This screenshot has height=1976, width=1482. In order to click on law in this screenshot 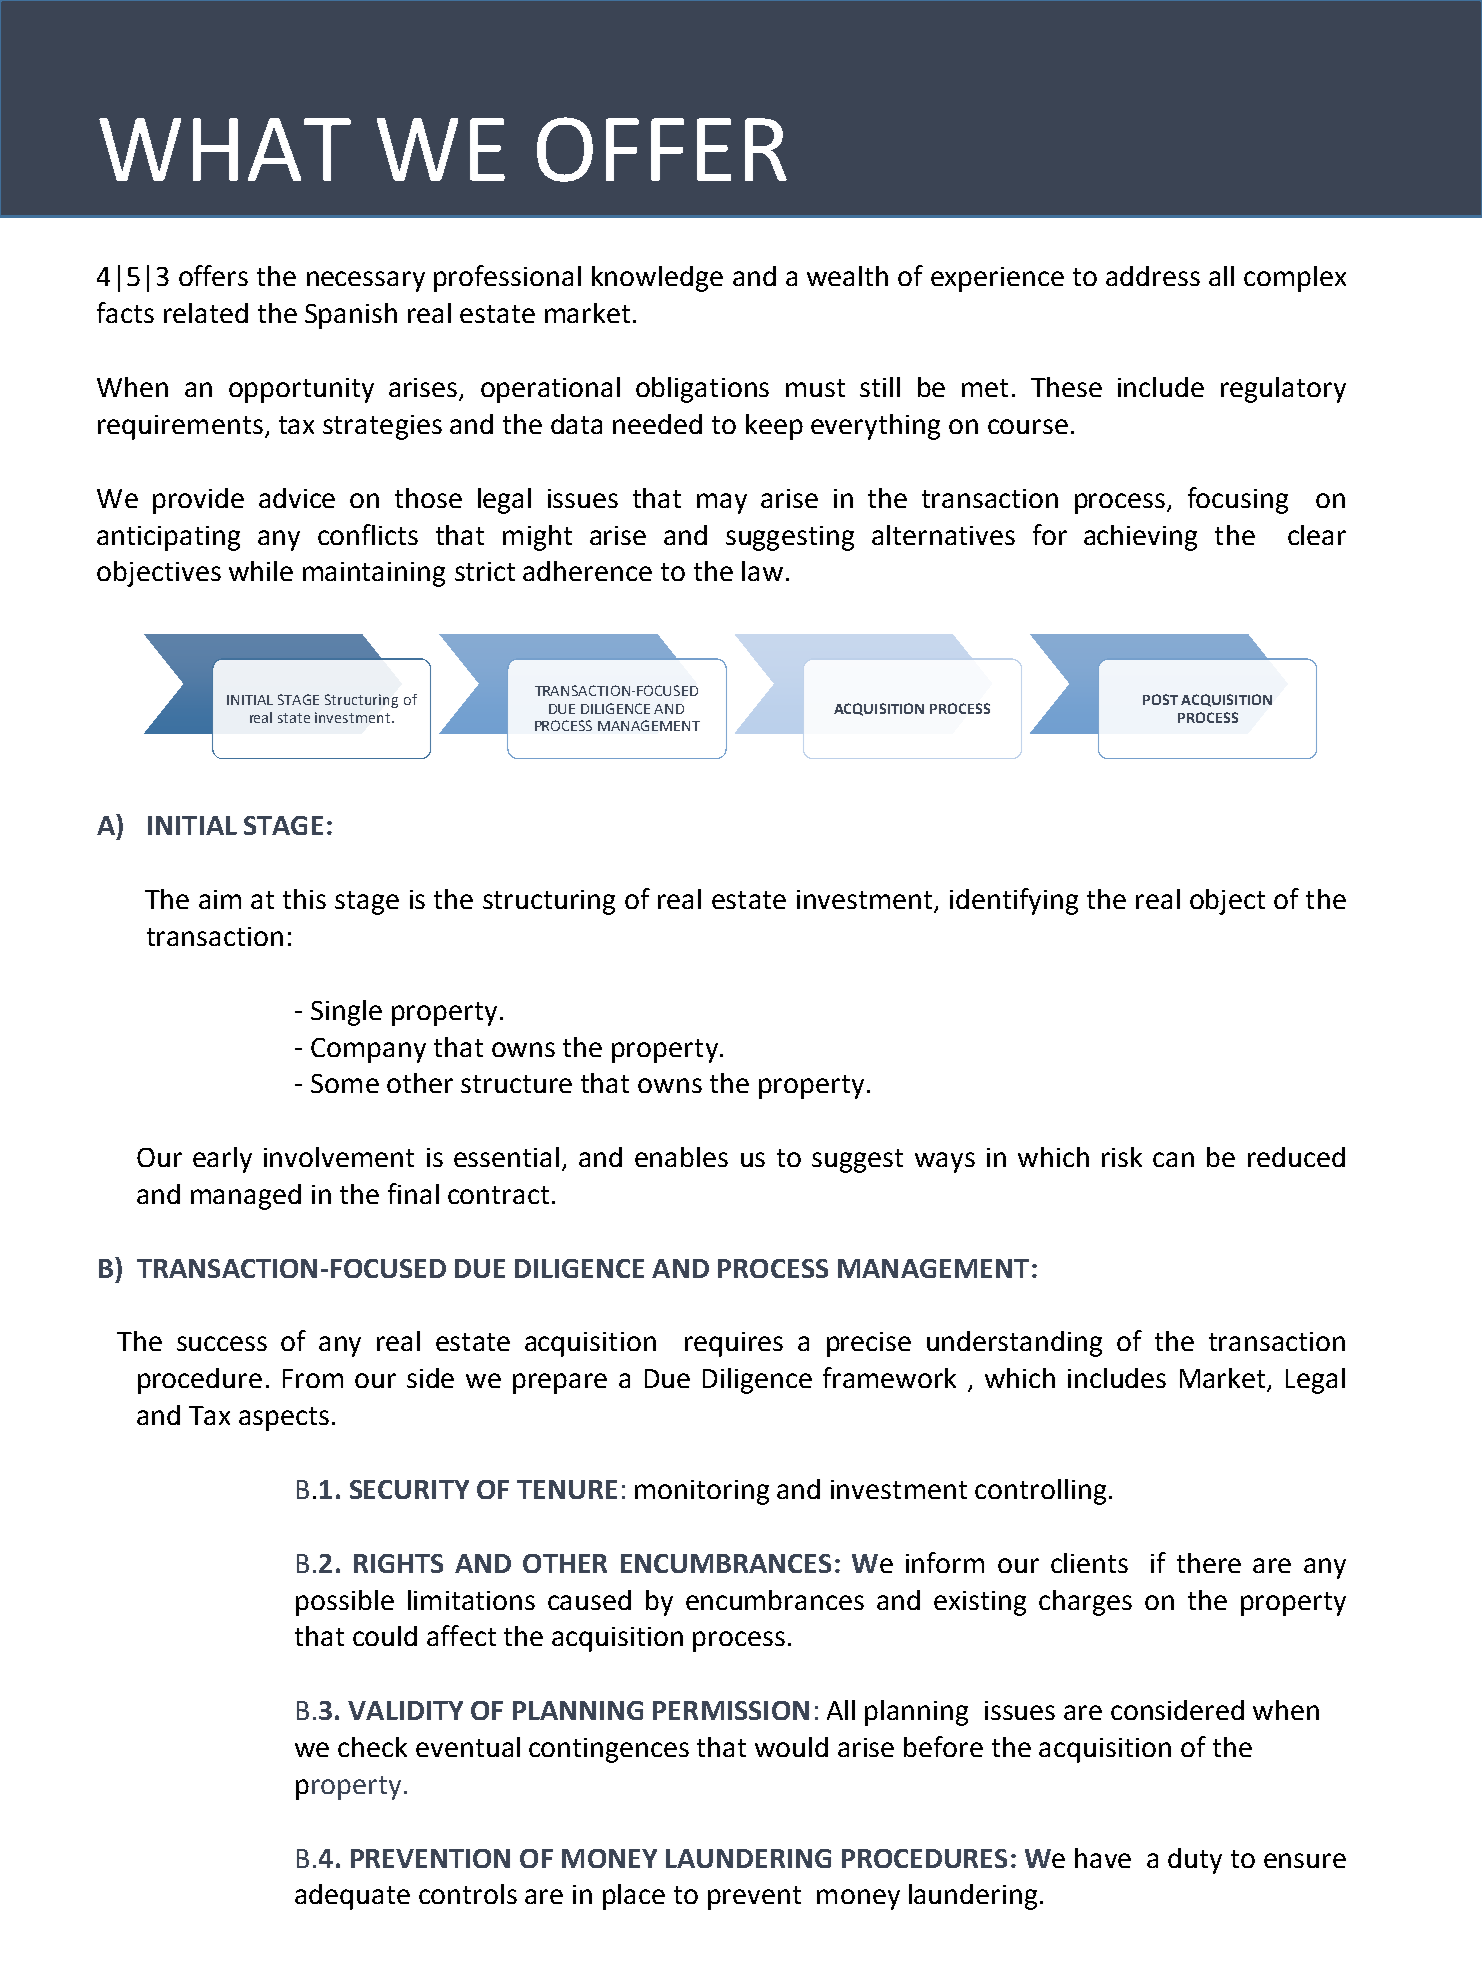, I will do `click(762, 571)`.
